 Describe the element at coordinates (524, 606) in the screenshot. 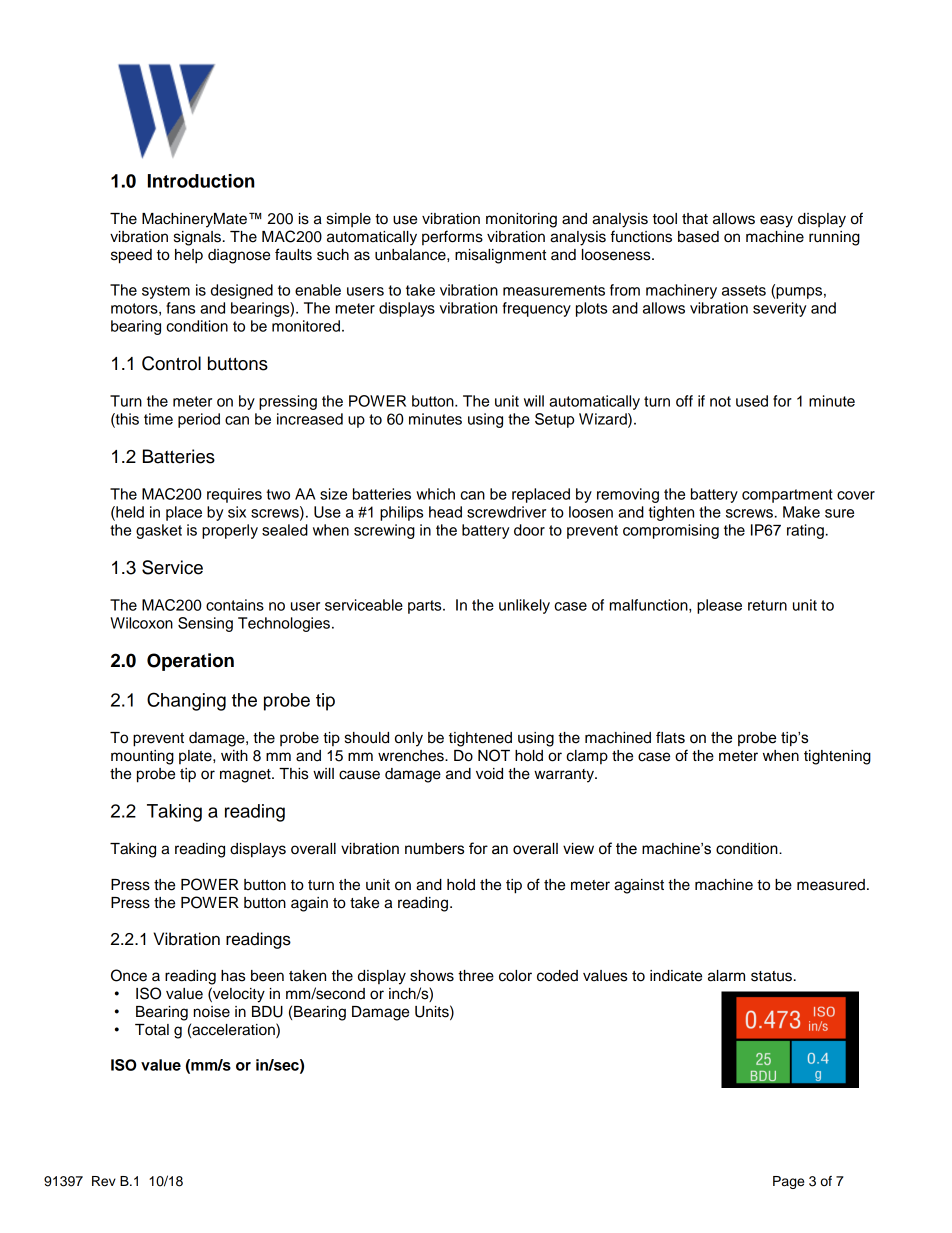

I see `unlikely` at that location.
